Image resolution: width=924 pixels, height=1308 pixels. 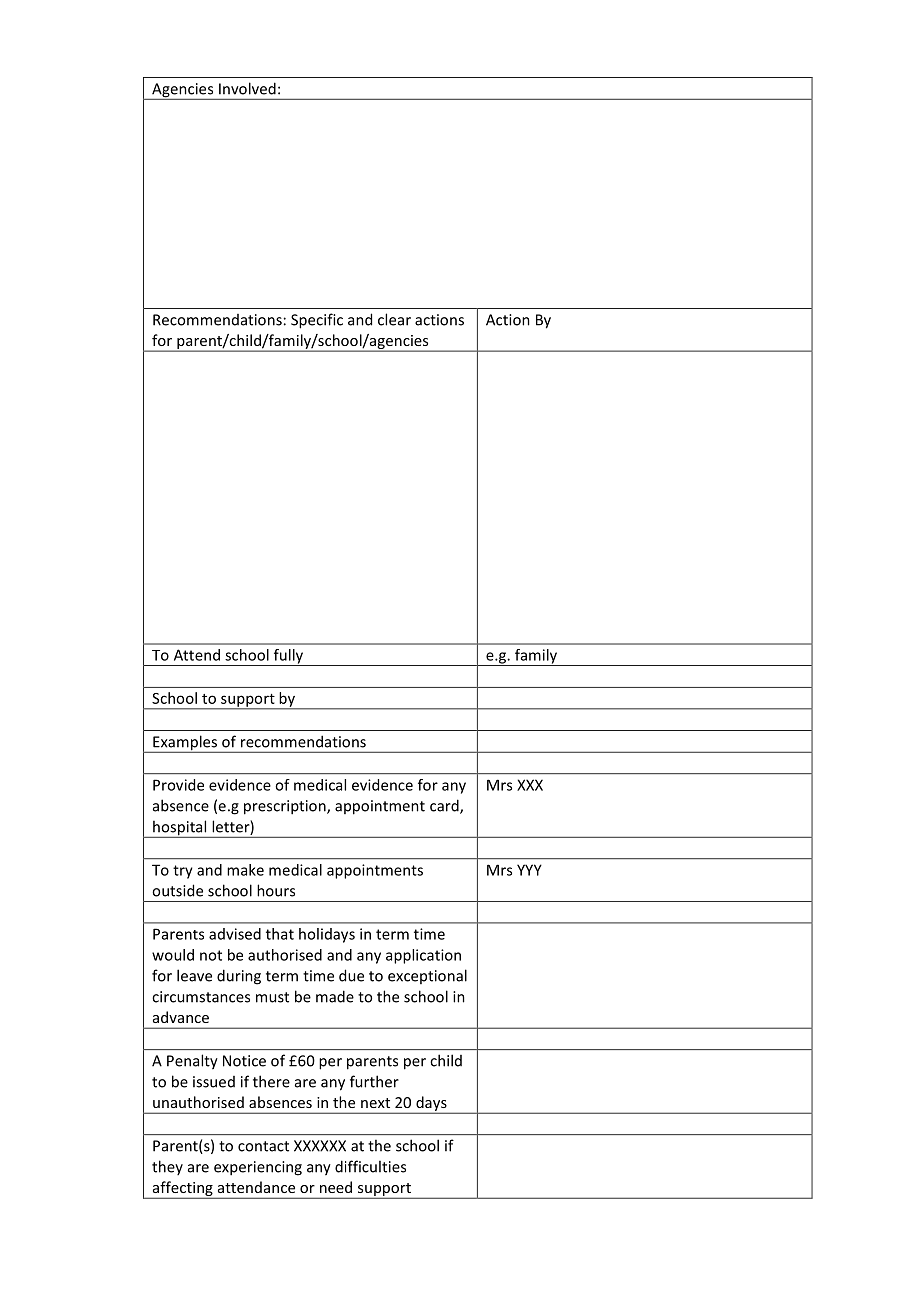 What do you see at coordinates (286, 807) in the screenshot?
I see `prescription` at bounding box center [286, 807].
